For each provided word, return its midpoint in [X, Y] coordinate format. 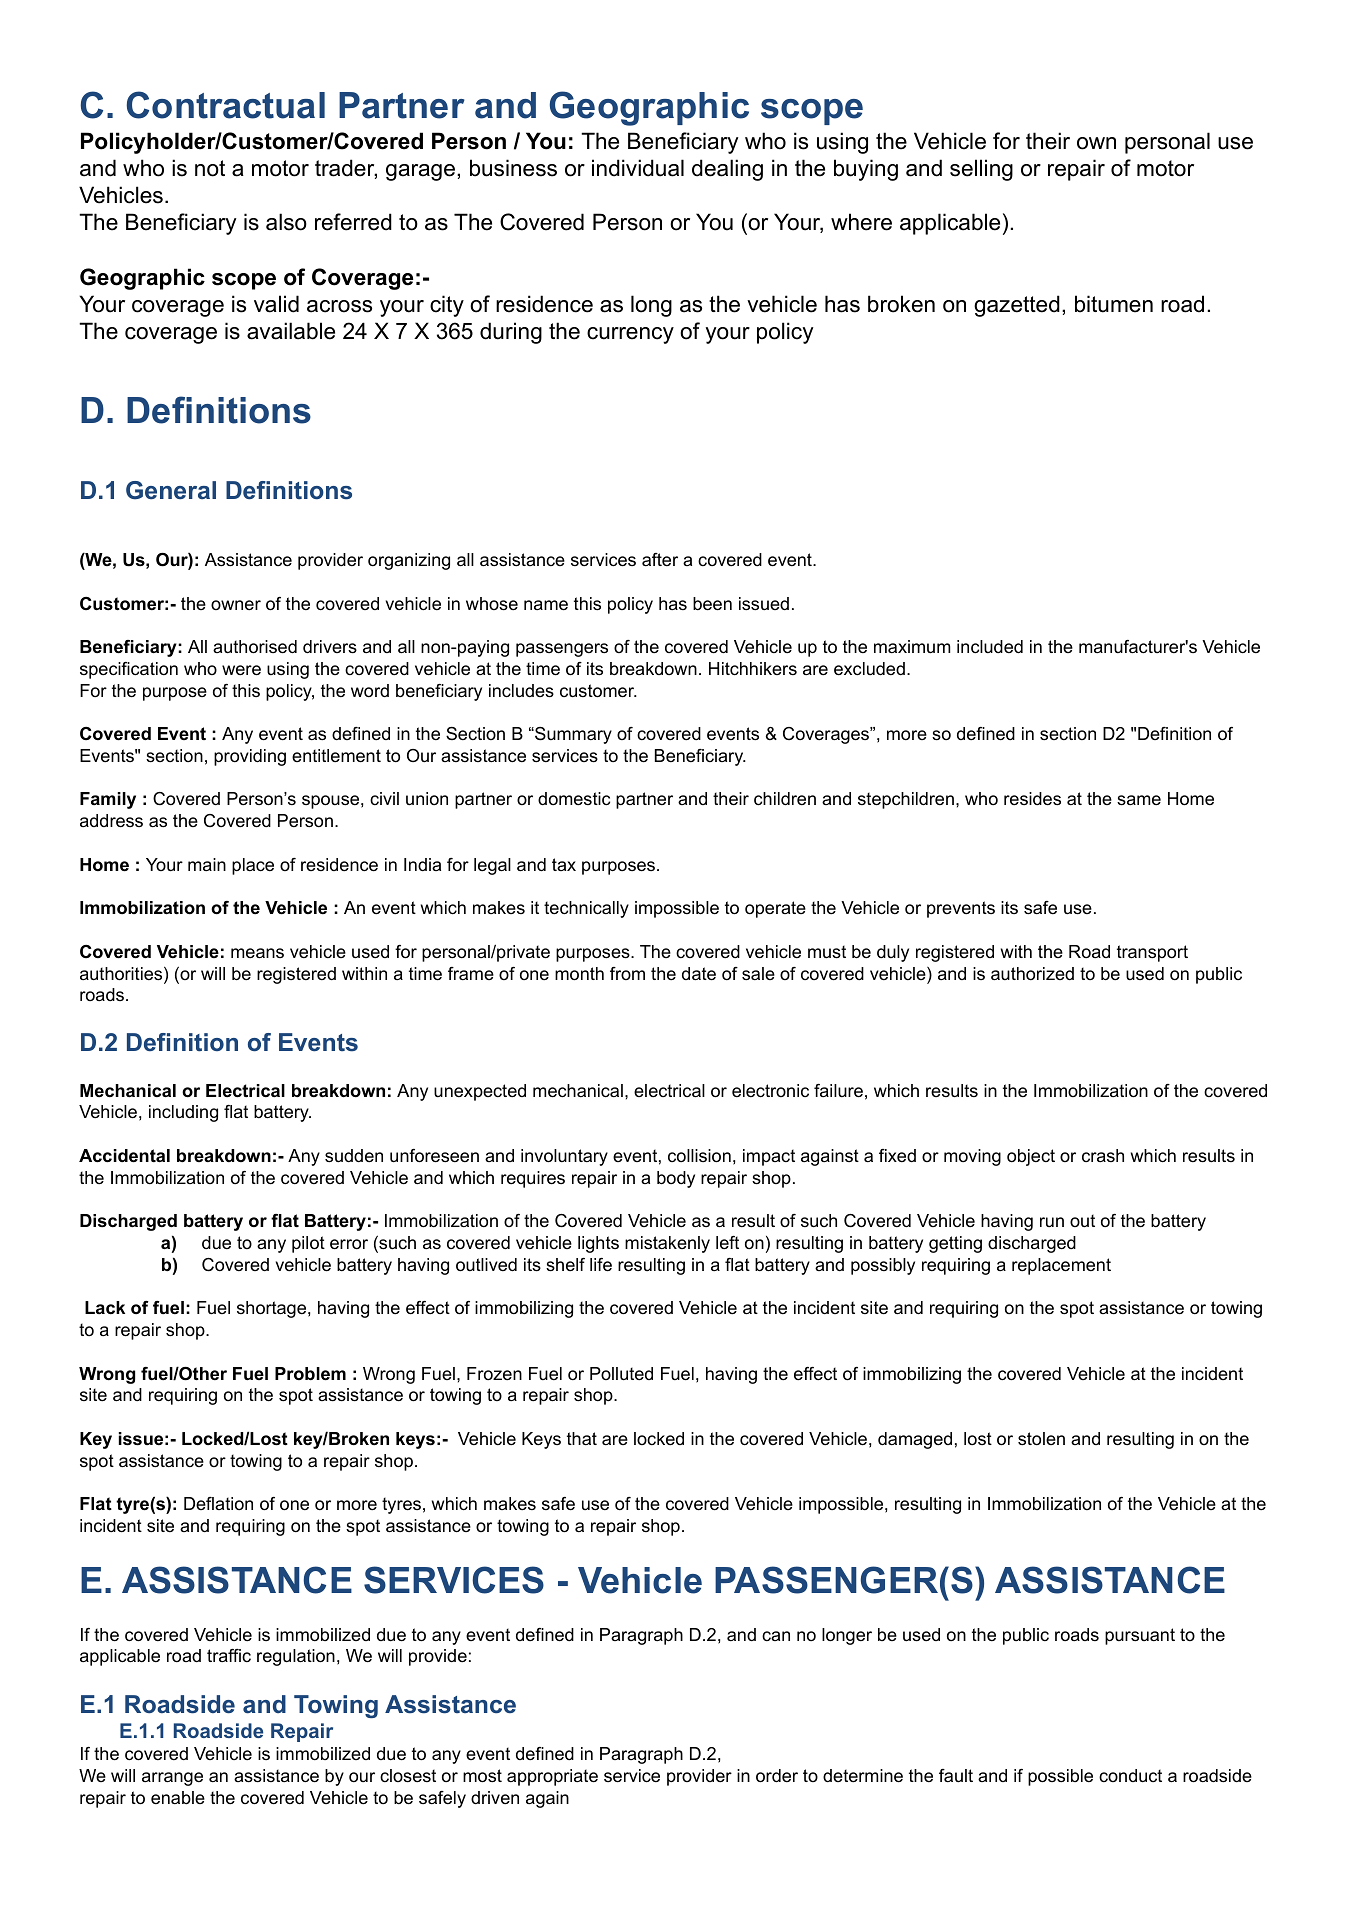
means [257, 953]
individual [638, 168]
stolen [1041, 1439]
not [210, 168]
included [990, 646]
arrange [172, 1779]
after [660, 559]
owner [236, 605]
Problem [310, 1374]
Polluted [621, 1374]
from [627, 973]
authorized [1032, 974]
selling [981, 170]
